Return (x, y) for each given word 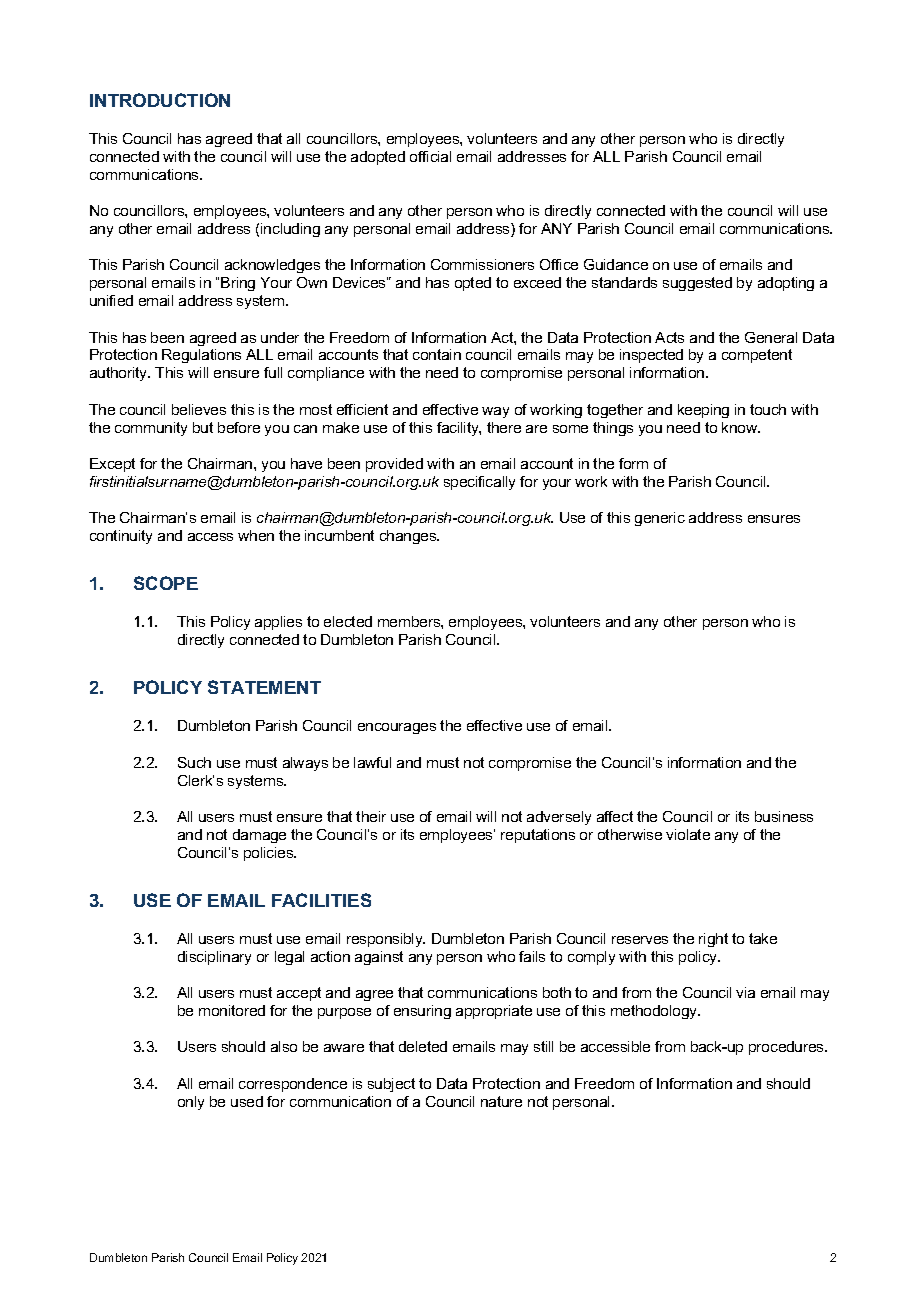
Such (194, 762)
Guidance (616, 264)
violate (688, 834)
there (504, 427)
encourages (397, 728)
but (203, 427)
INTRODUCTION (160, 100)
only (191, 1103)
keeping (703, 411)
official (430, 156)
